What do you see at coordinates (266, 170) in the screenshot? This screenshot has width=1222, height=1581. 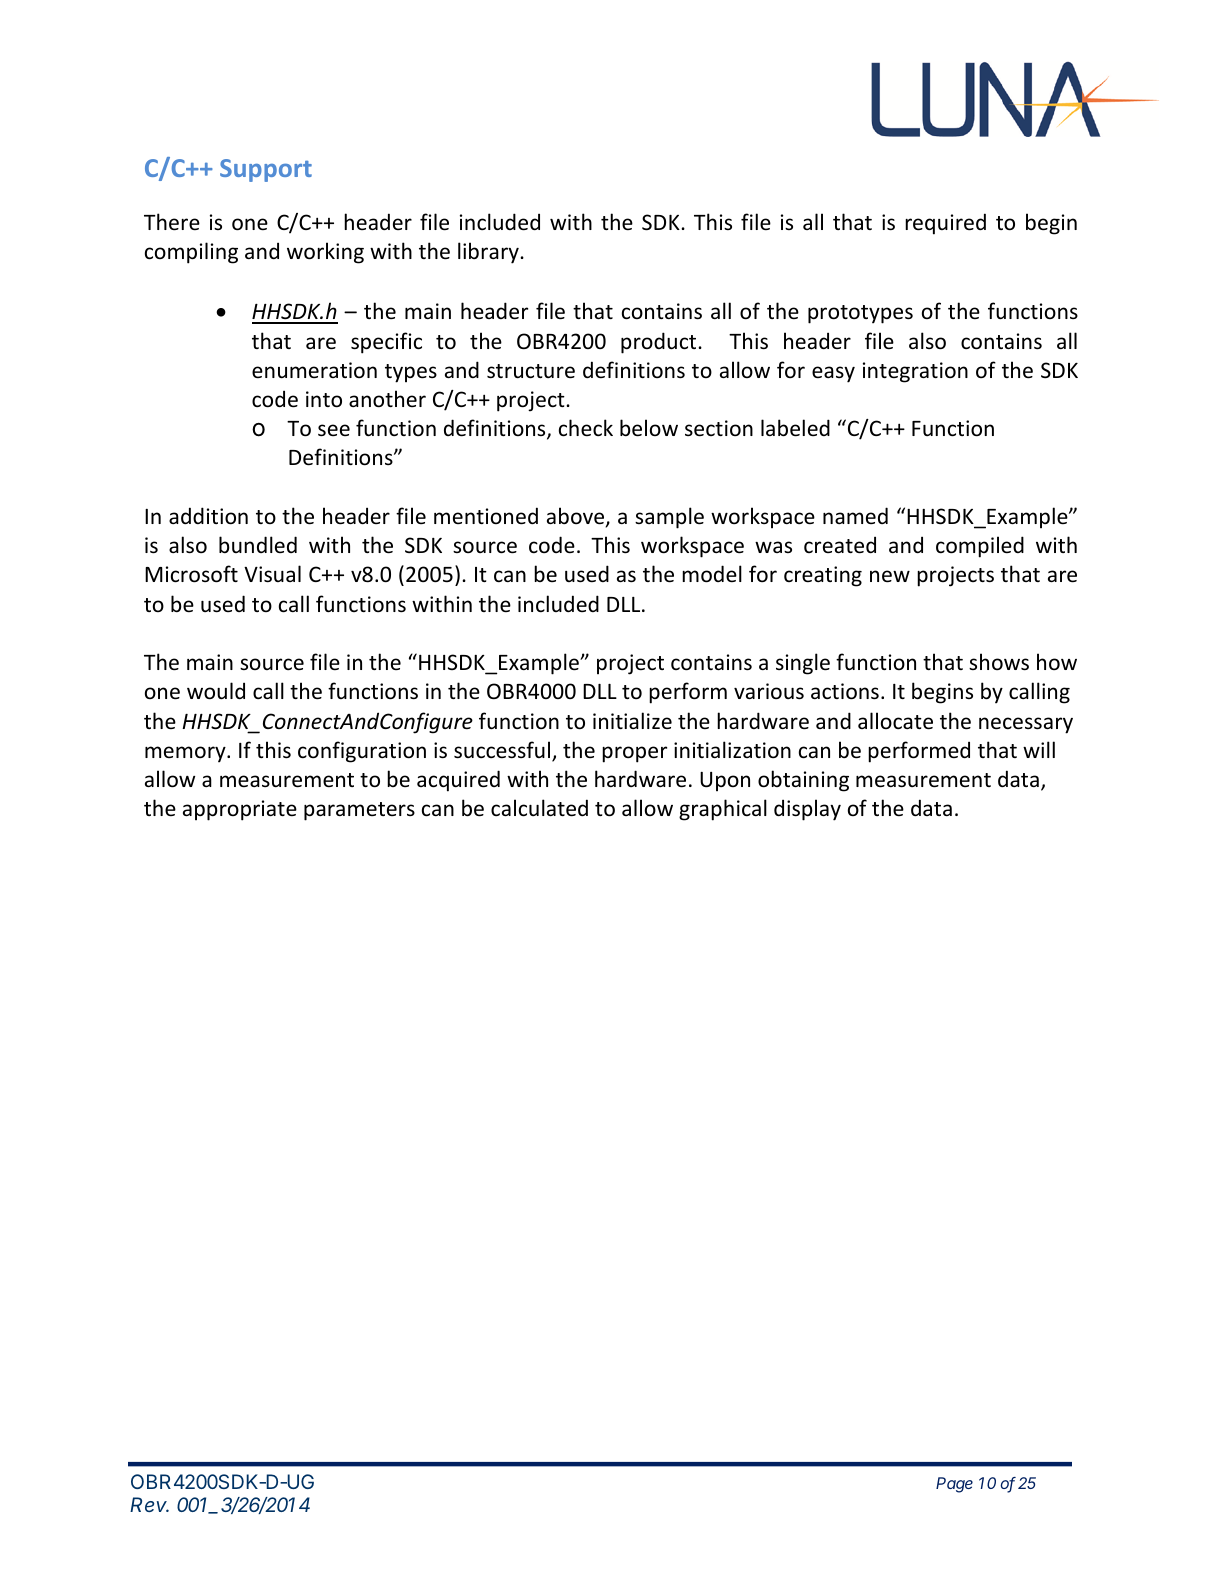 I see `Support` at bounding box center [266, 170].
